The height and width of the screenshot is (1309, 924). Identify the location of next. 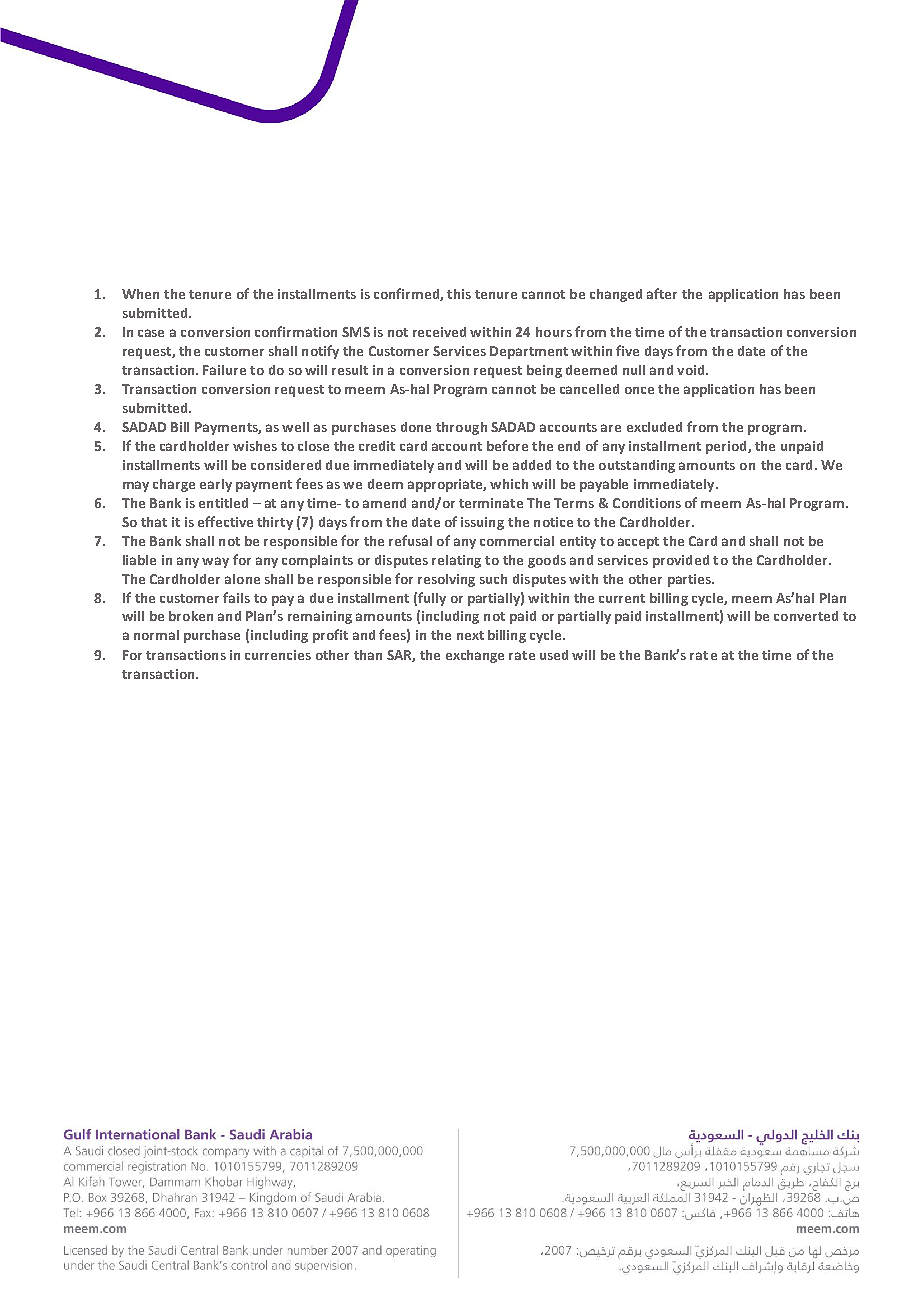
(470, 635).
